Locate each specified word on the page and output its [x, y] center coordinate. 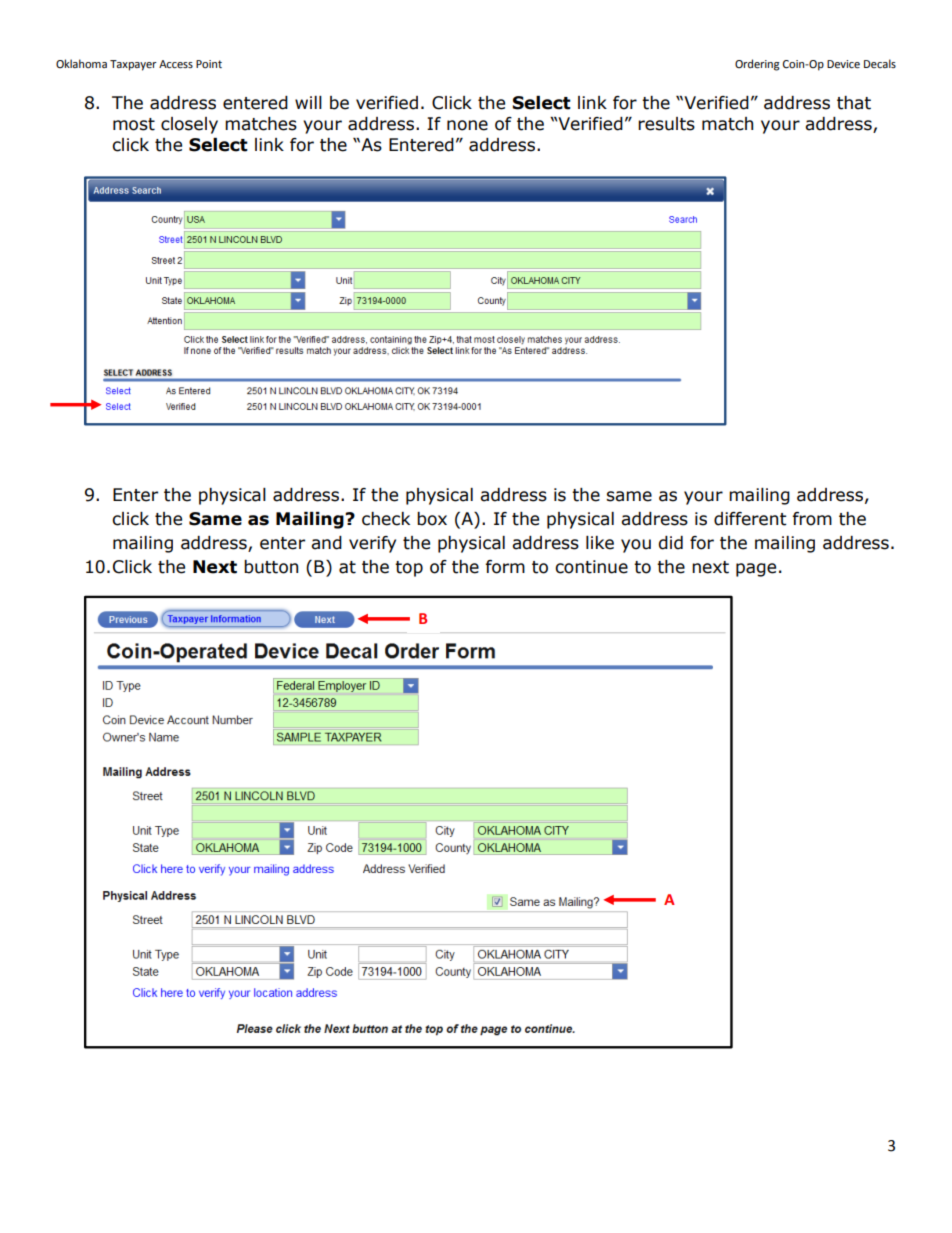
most [134, 124]
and [326, 543]
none [467, 125]
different [750, 519]
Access [176, 64]
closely [189, 125]
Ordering [757, 65]
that [854, 103]
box [432, 519]
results [666, 124]
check [386, 519]
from [812, 519]
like [600, 543]
